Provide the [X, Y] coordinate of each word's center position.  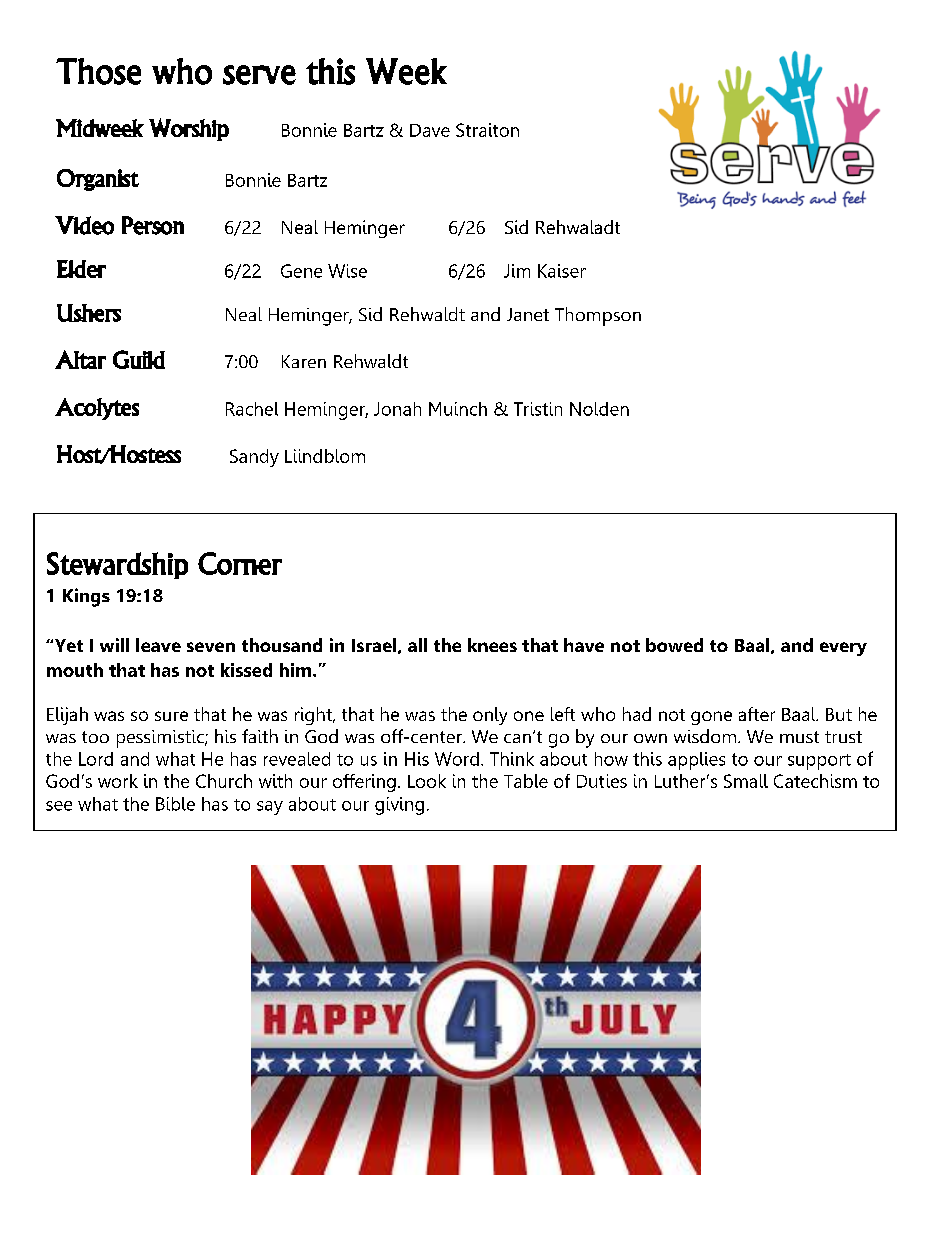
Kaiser [562, 271]
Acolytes [97, 409]
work [118, 781]
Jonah [397, 409]
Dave [430, 130]
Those [98, 71]
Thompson [598, 316]
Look [427, 781]
